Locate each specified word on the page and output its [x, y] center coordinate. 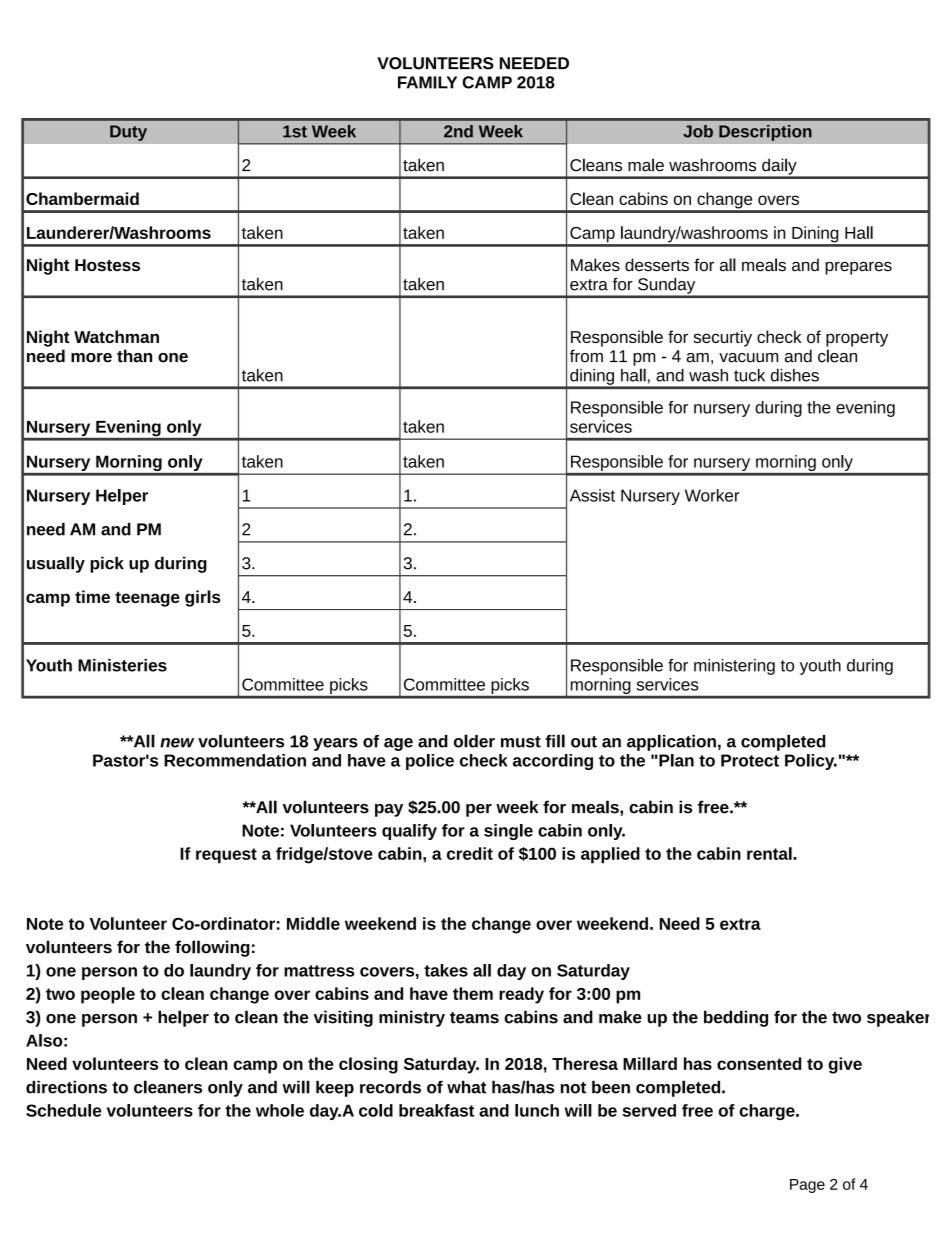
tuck [749, 375]
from [586, 356]
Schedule [63, 1110]
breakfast [436, 1110]
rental [770, 853]
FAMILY [427, 82]
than [134, 356]
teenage [147, 599]
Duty [128, 133]
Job [698, 131]
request [226, 856]
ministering [734, 667]
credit [470, 853]
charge [768, 1112]
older [474, 741]
